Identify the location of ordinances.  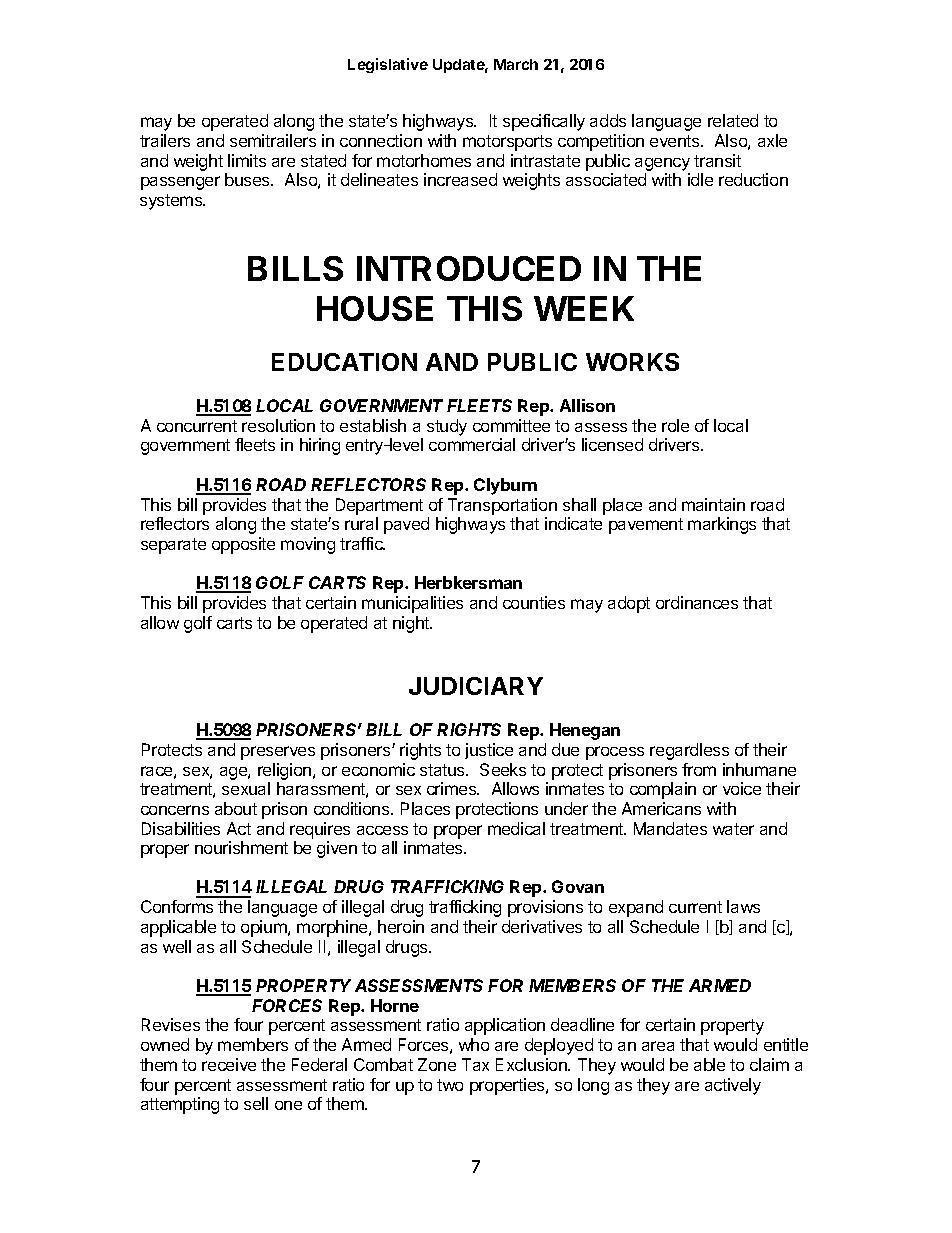
(697, 602).
